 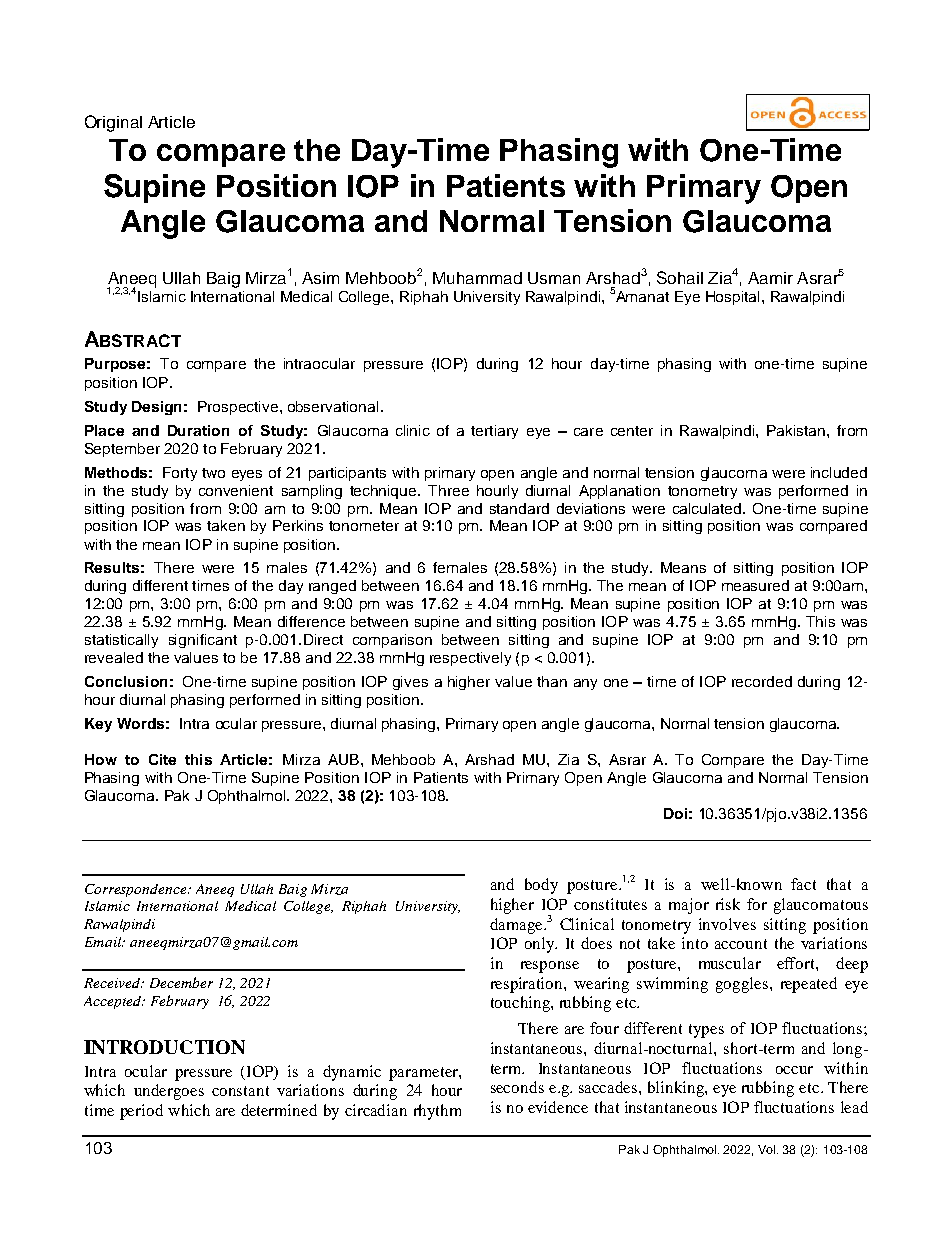 I want to click on Aamir, so click(x=770, y=278).
